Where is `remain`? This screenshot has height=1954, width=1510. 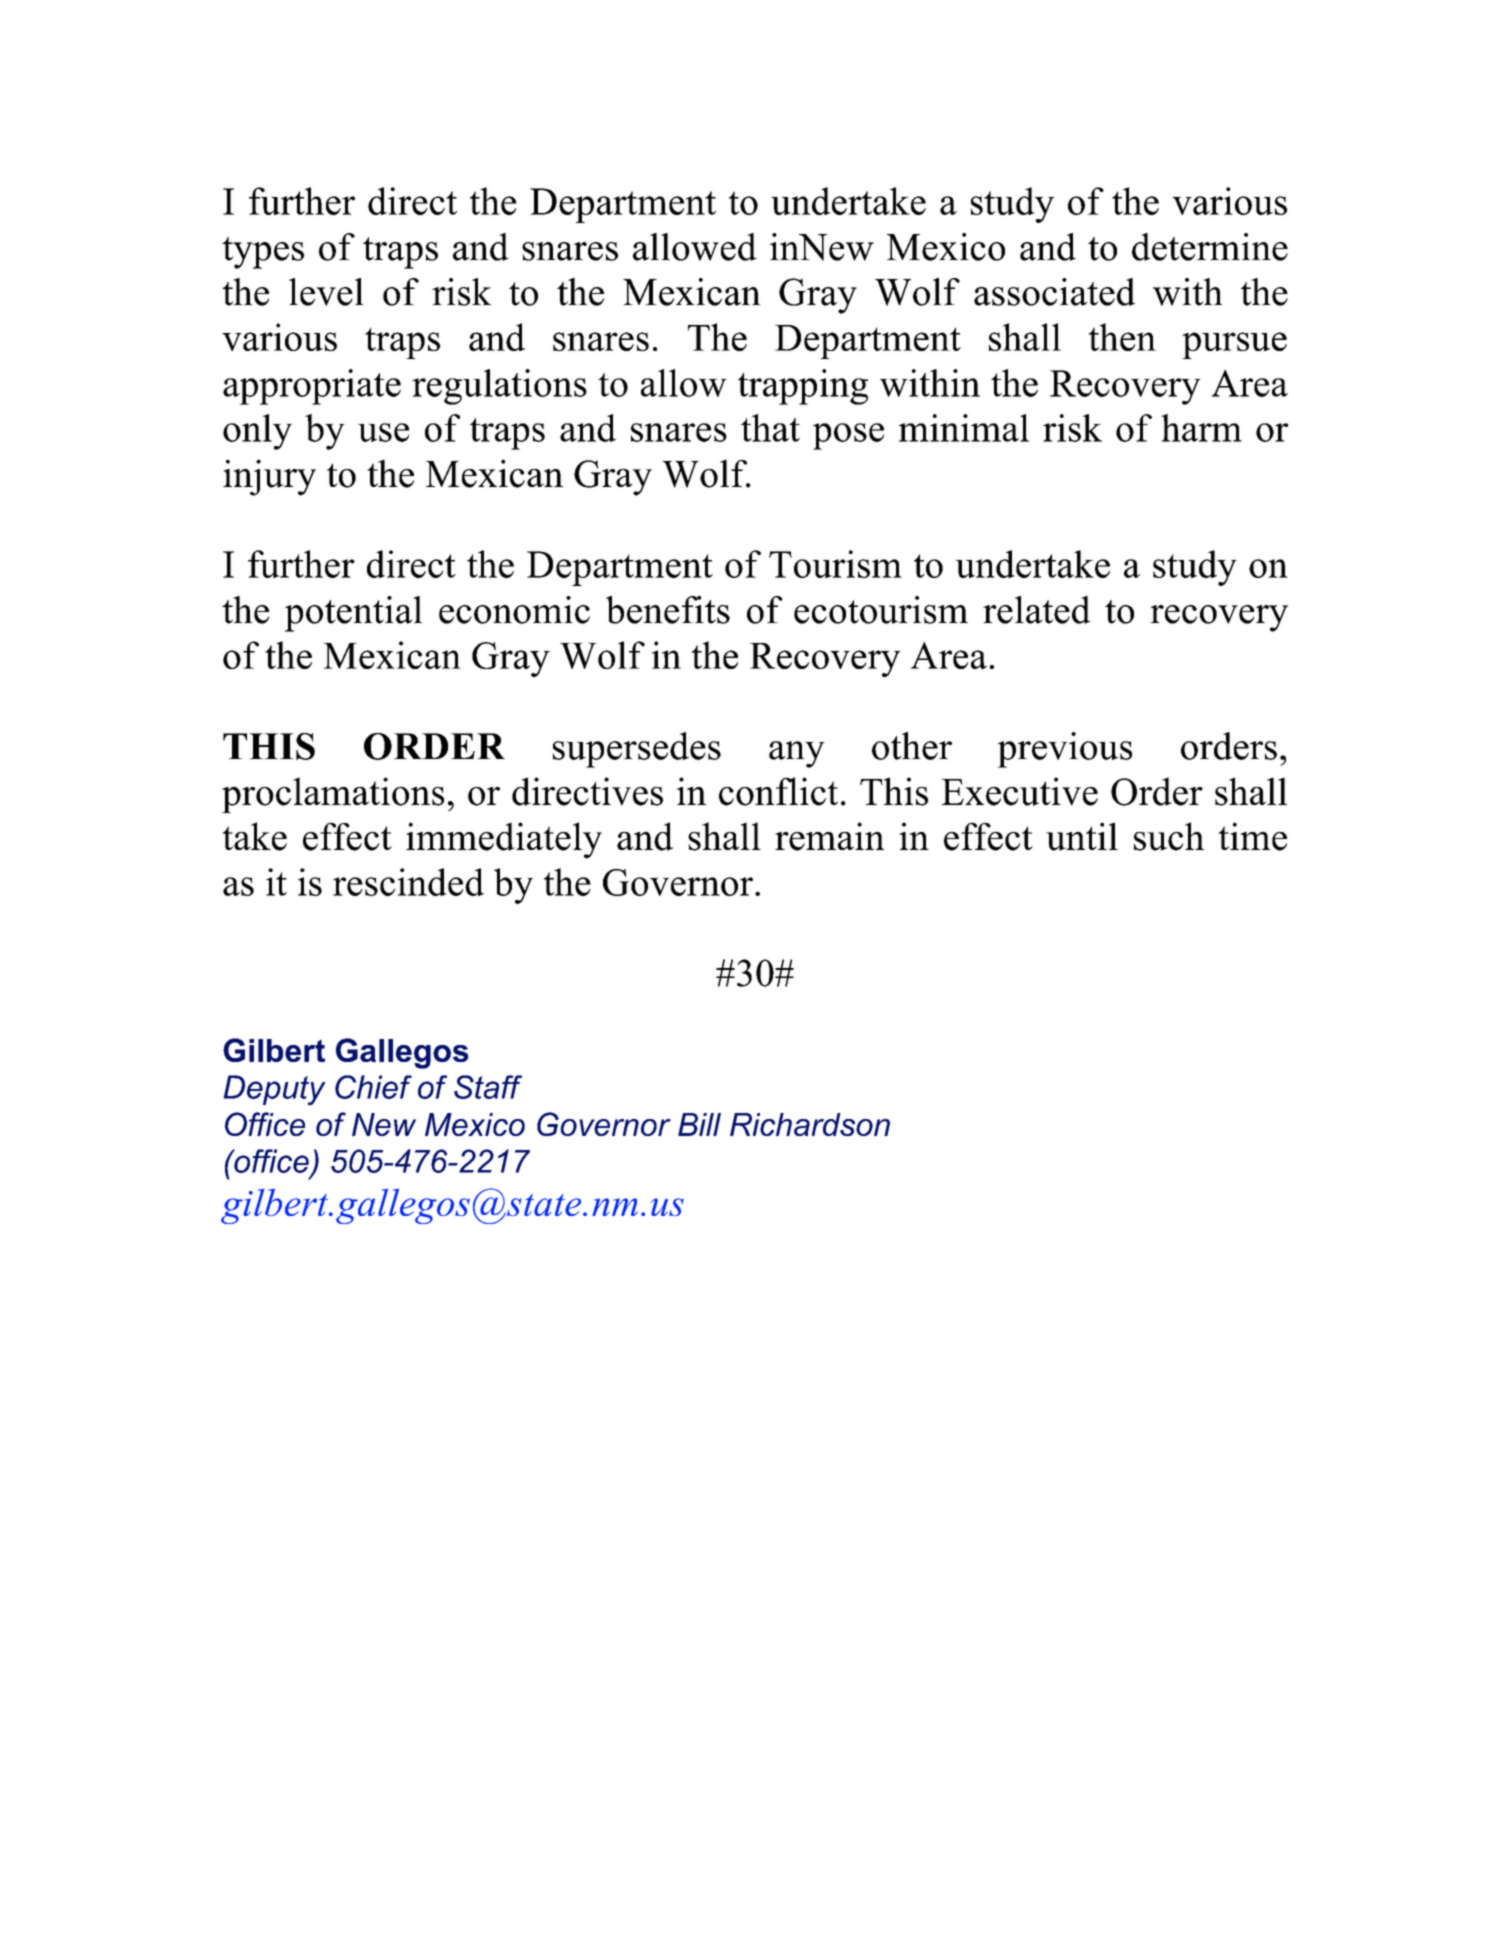
remain is located at coordinates (829, 836).
